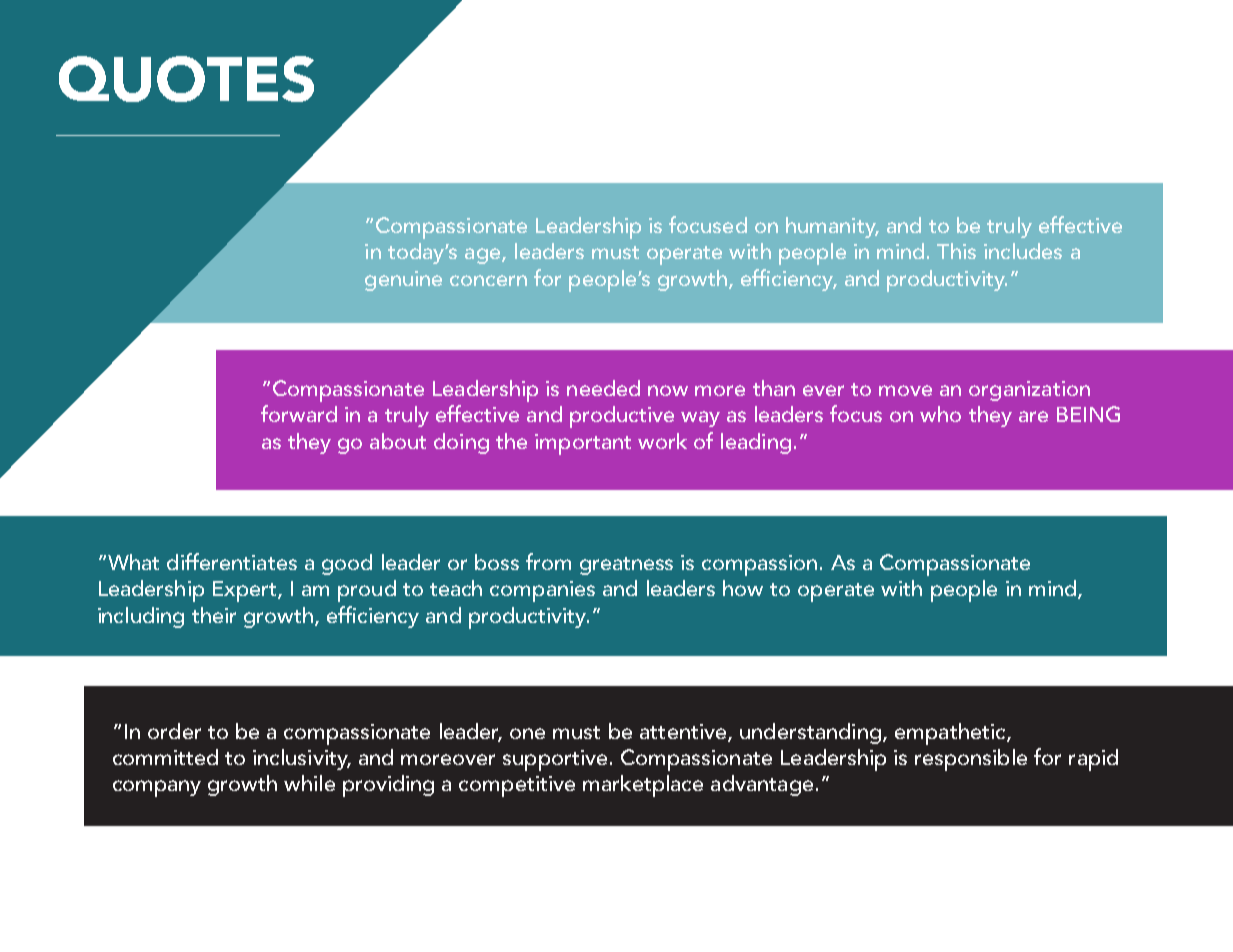 This screenshot has height=952, width=1233. I want to click on forward, so click(299, 413).
